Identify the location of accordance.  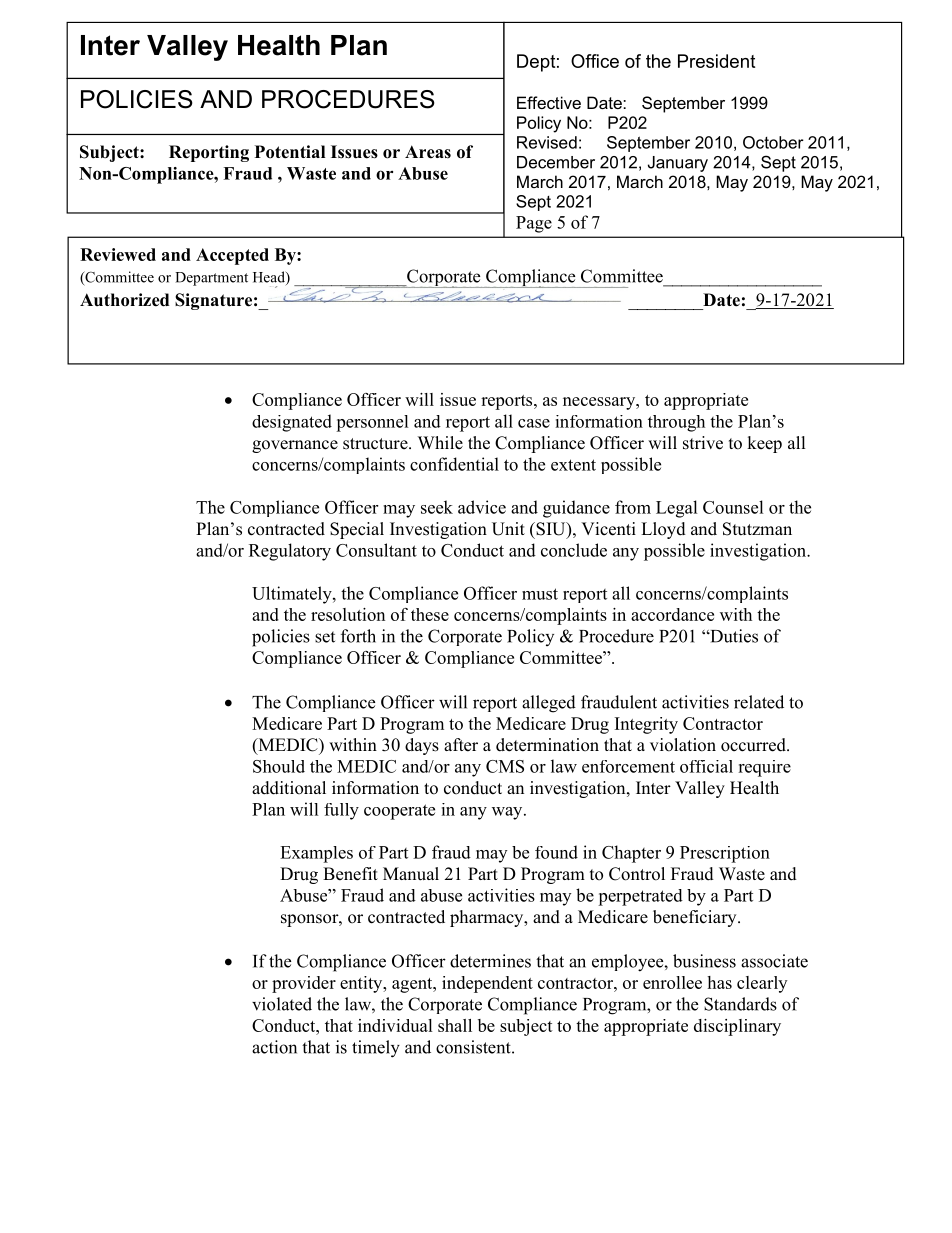
(672, 614).
